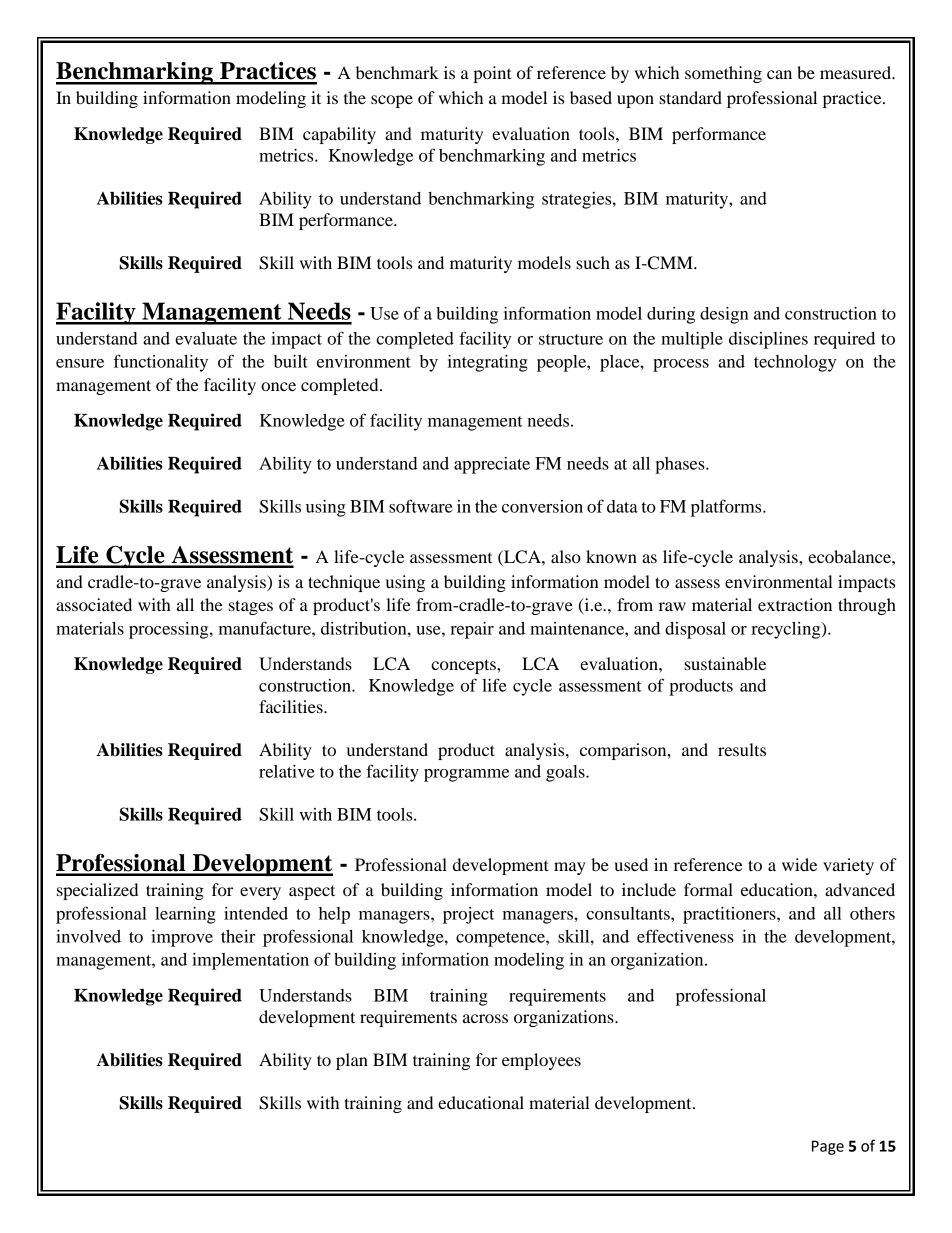  I want to click on Page, so click(828, 1147).
